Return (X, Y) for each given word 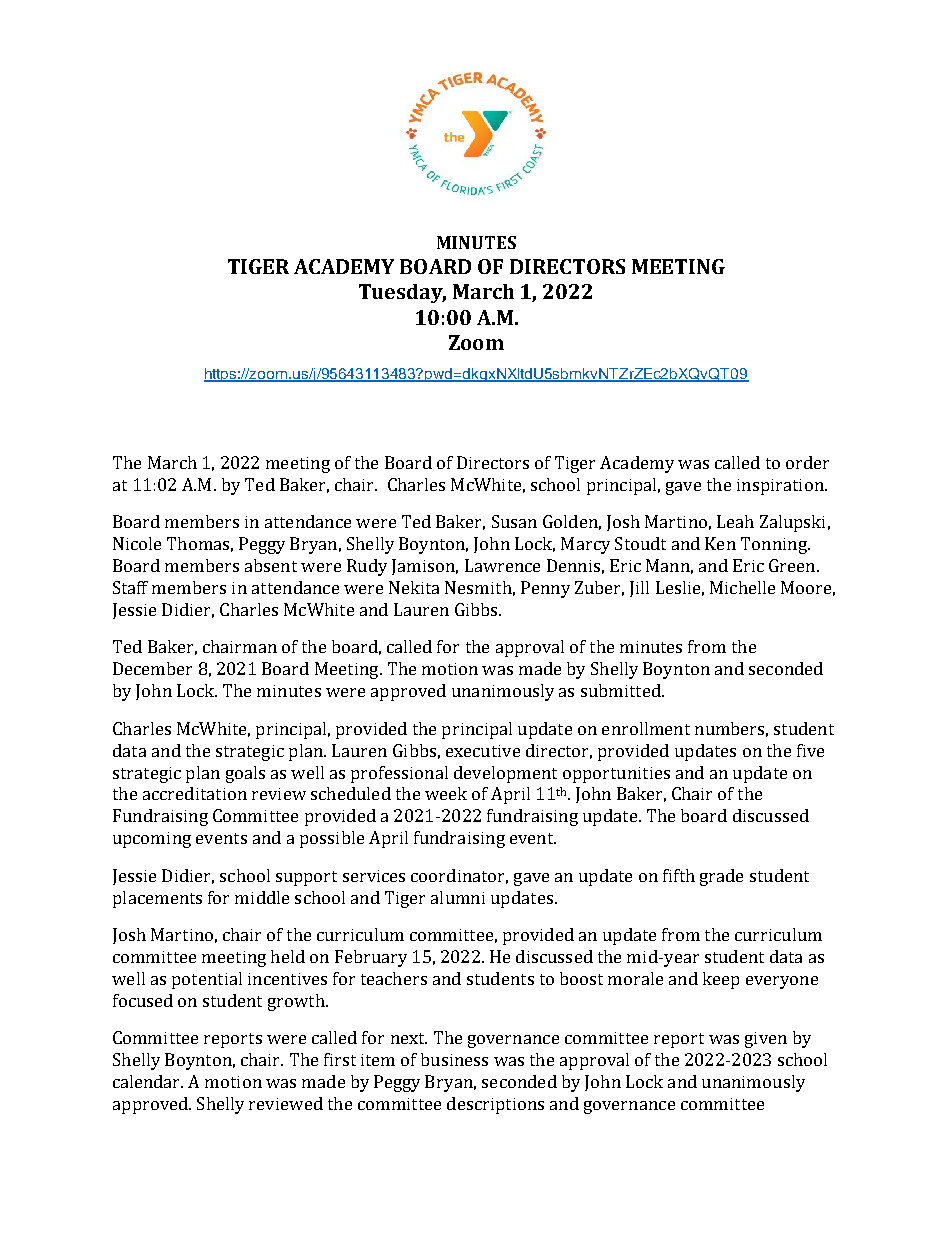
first (340, 1059)
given (766, 1040)
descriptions (495, 1105)
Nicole (137, 543)
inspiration (781, 487)
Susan (514, 521)
